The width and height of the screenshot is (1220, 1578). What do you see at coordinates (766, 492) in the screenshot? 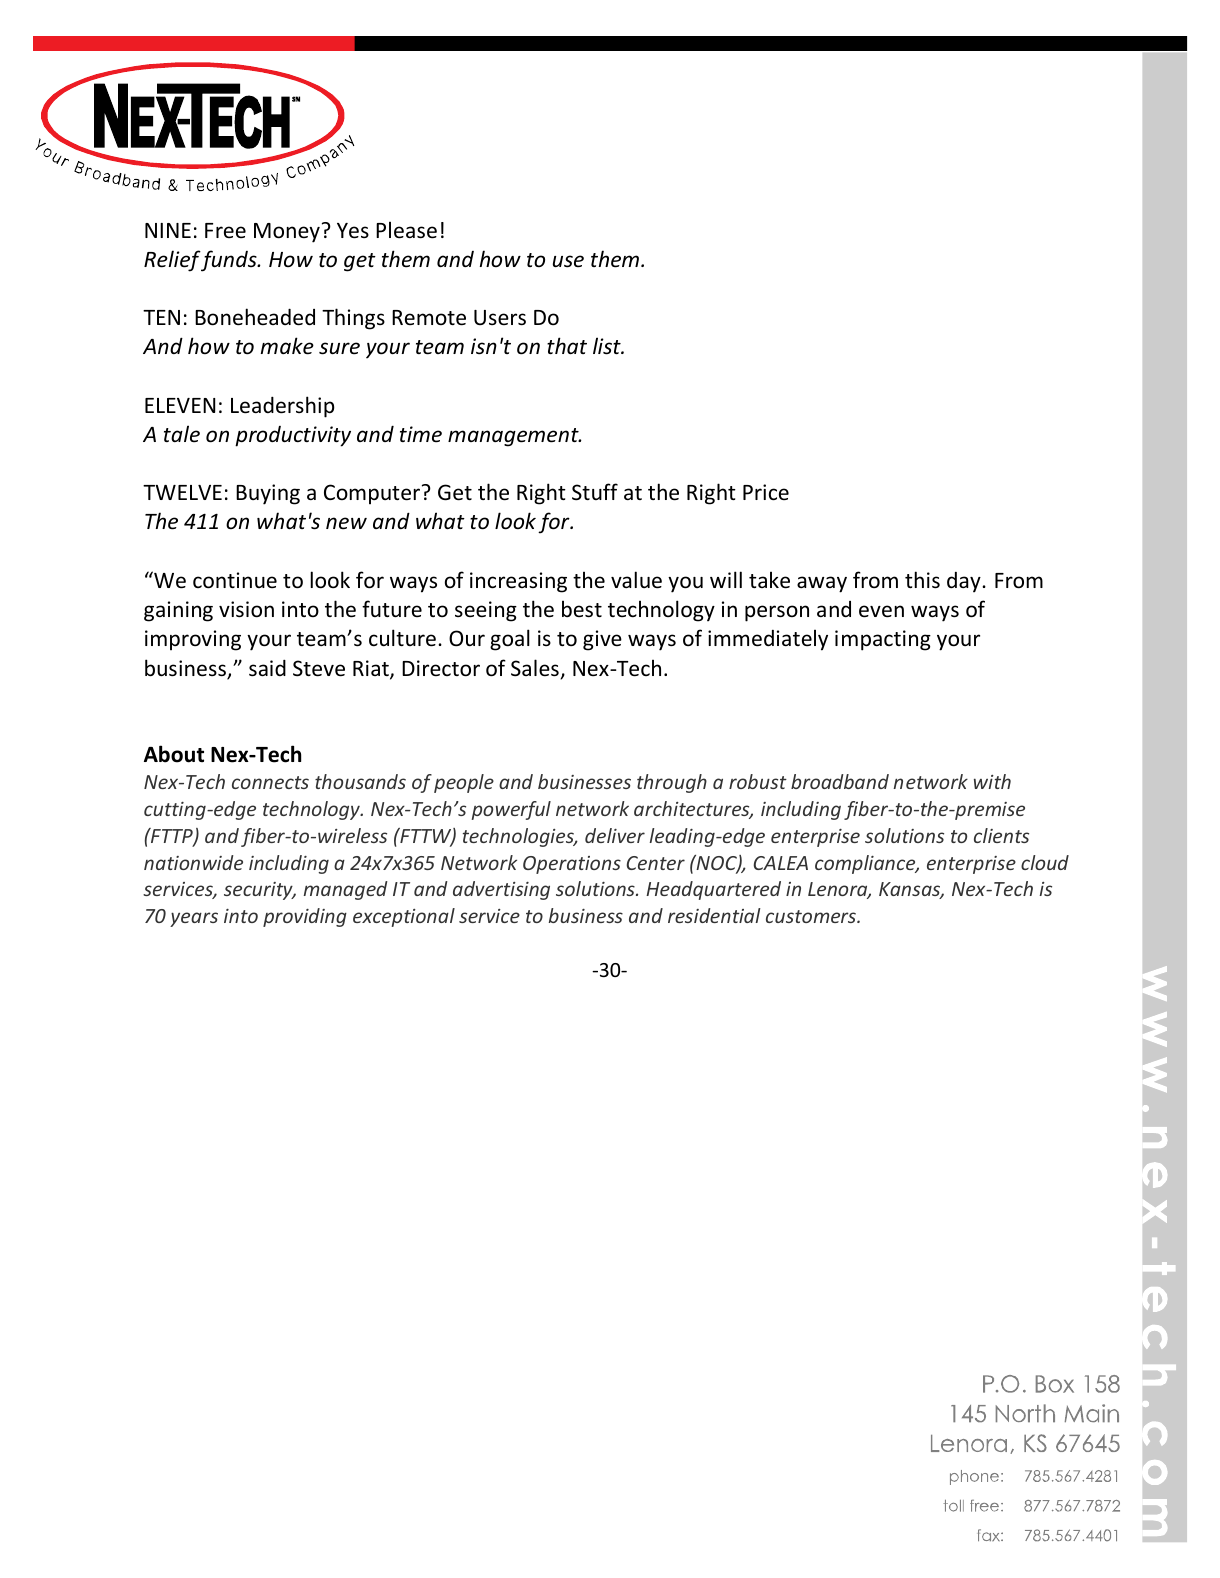
I see `Price` at bounding box center [766, 492].
